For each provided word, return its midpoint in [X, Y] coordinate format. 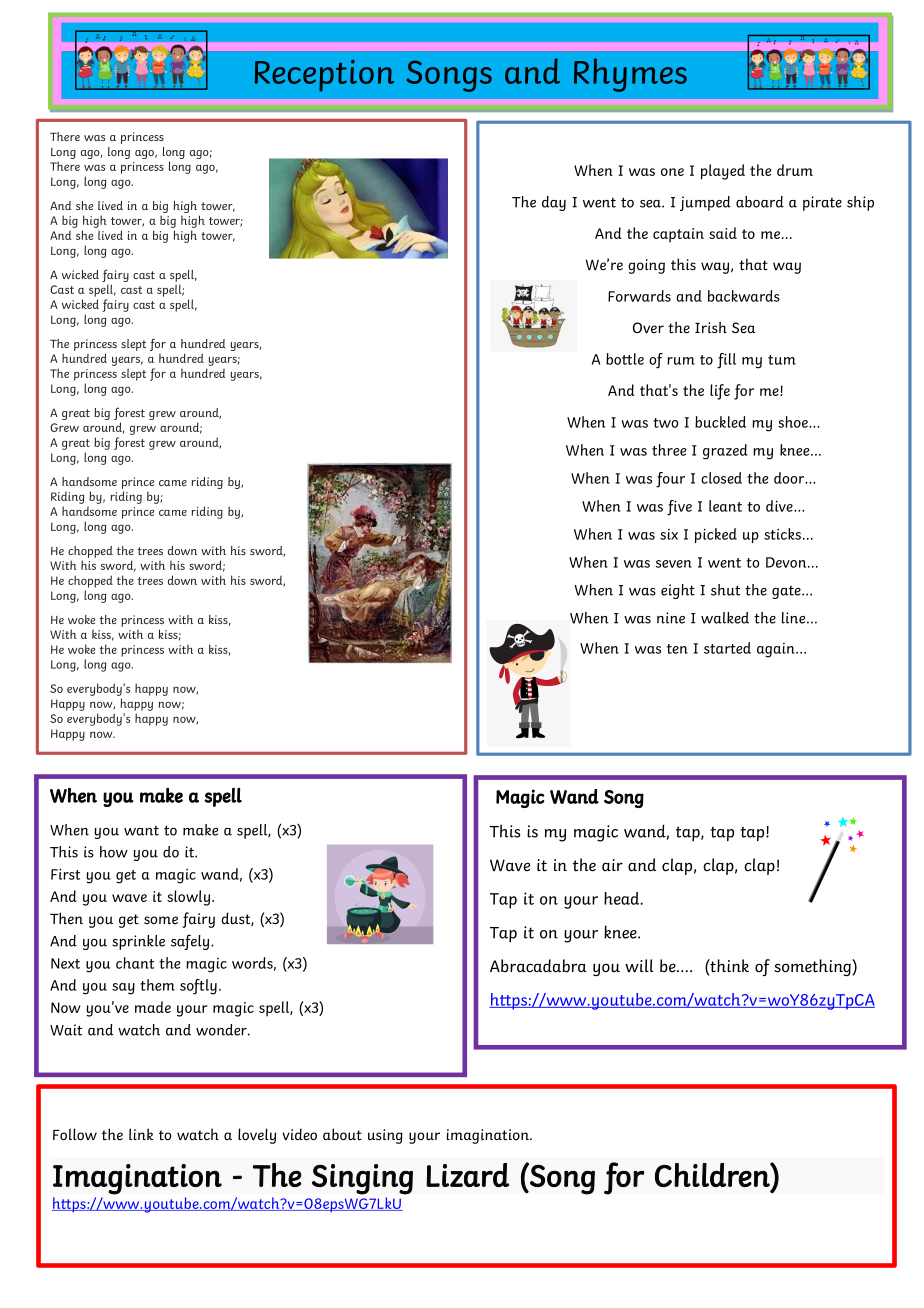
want [141, 831]
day [554, 203]
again [777, 650]
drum [795, 170]
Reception [324, 76]
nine [671, 618]
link [141, 1134]
